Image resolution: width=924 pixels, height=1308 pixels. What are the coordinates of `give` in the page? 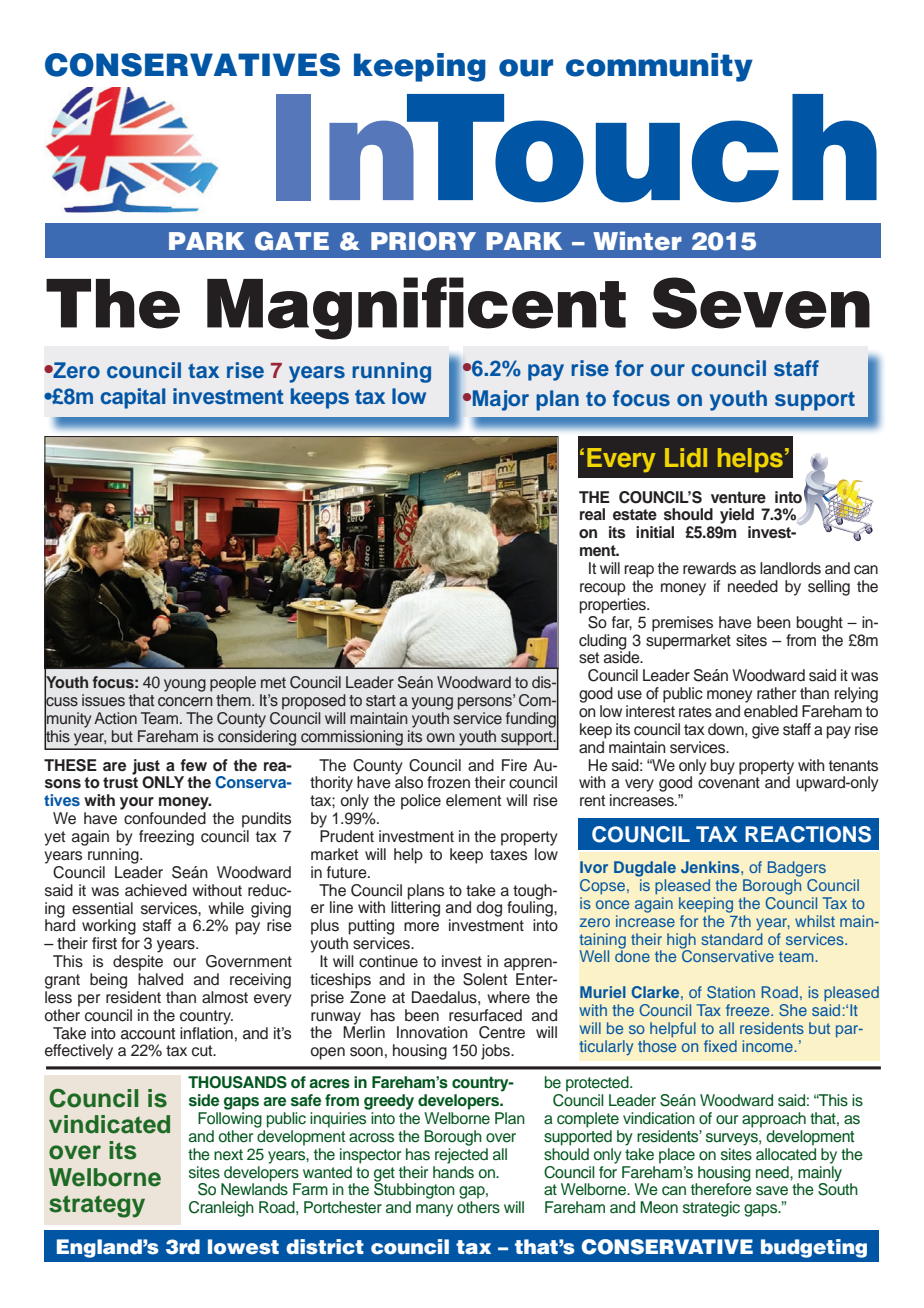 It's located at (765, 731).
